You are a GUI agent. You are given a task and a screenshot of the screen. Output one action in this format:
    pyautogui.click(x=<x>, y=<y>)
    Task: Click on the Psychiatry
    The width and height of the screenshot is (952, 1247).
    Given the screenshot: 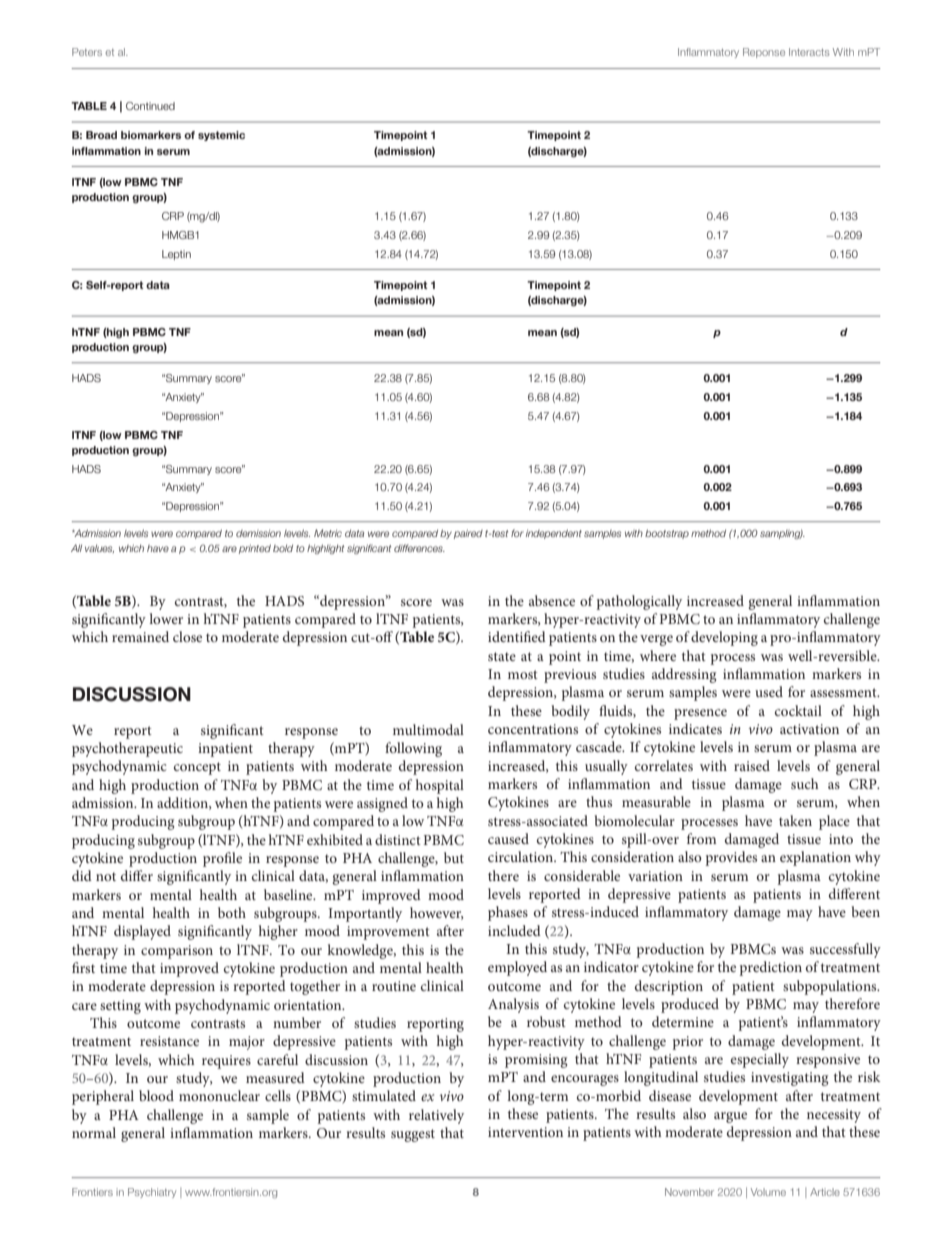 What is the action you would take?
    pyautogui.click(x=152, y=1193)
